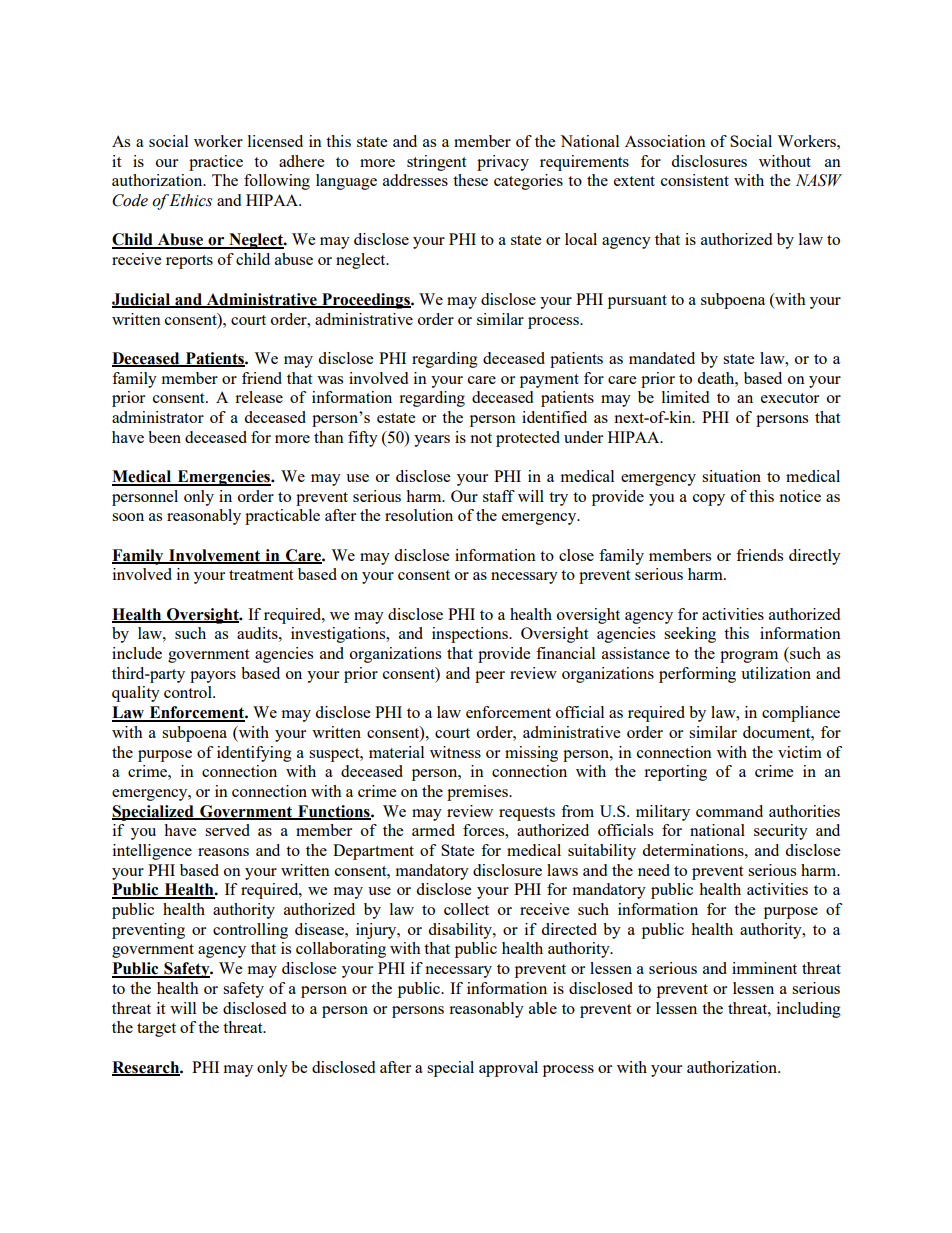 The height and width of the document is (1233, 952). I want to click on consistent, so click(695, 180).
